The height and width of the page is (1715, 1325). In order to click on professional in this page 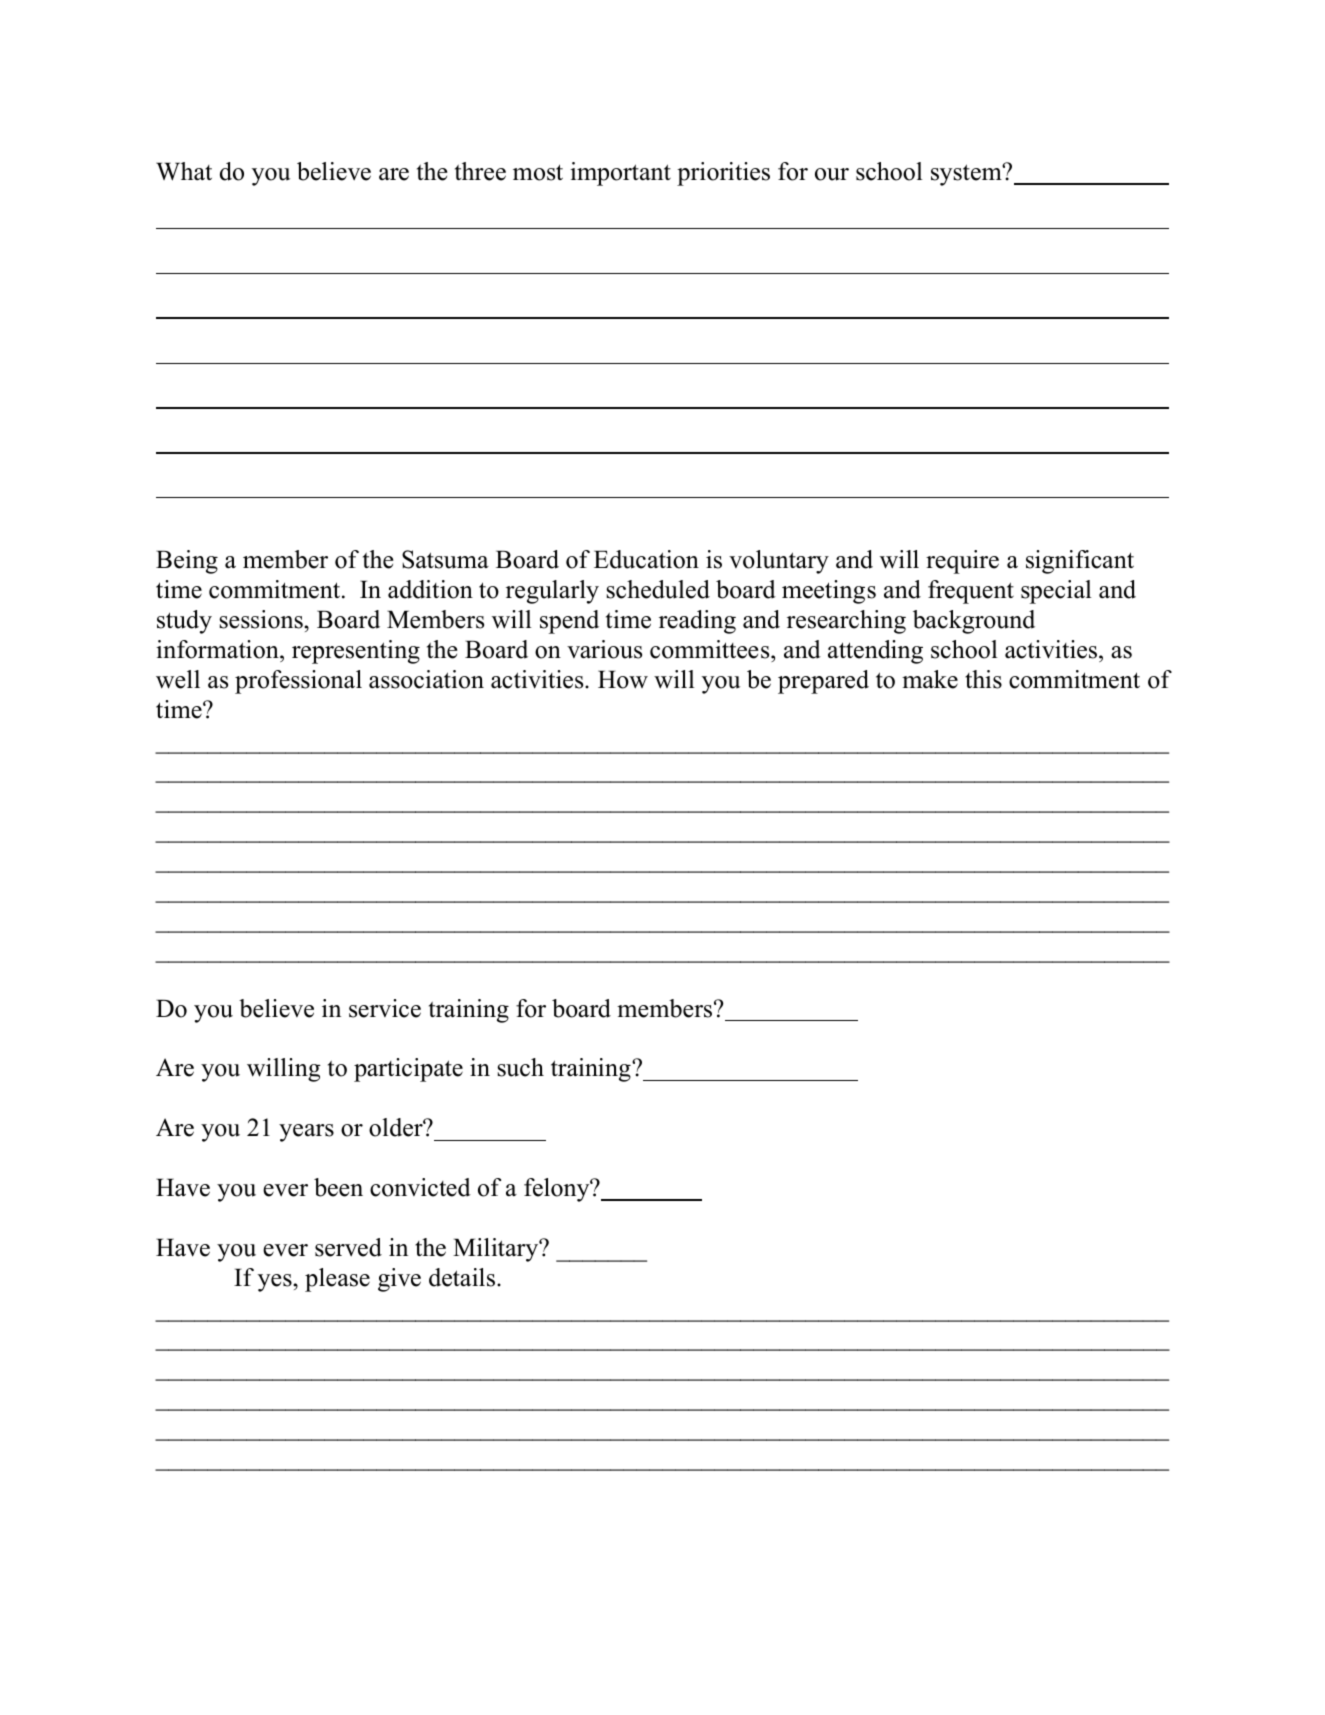, I will do `click(298, 682)`.
